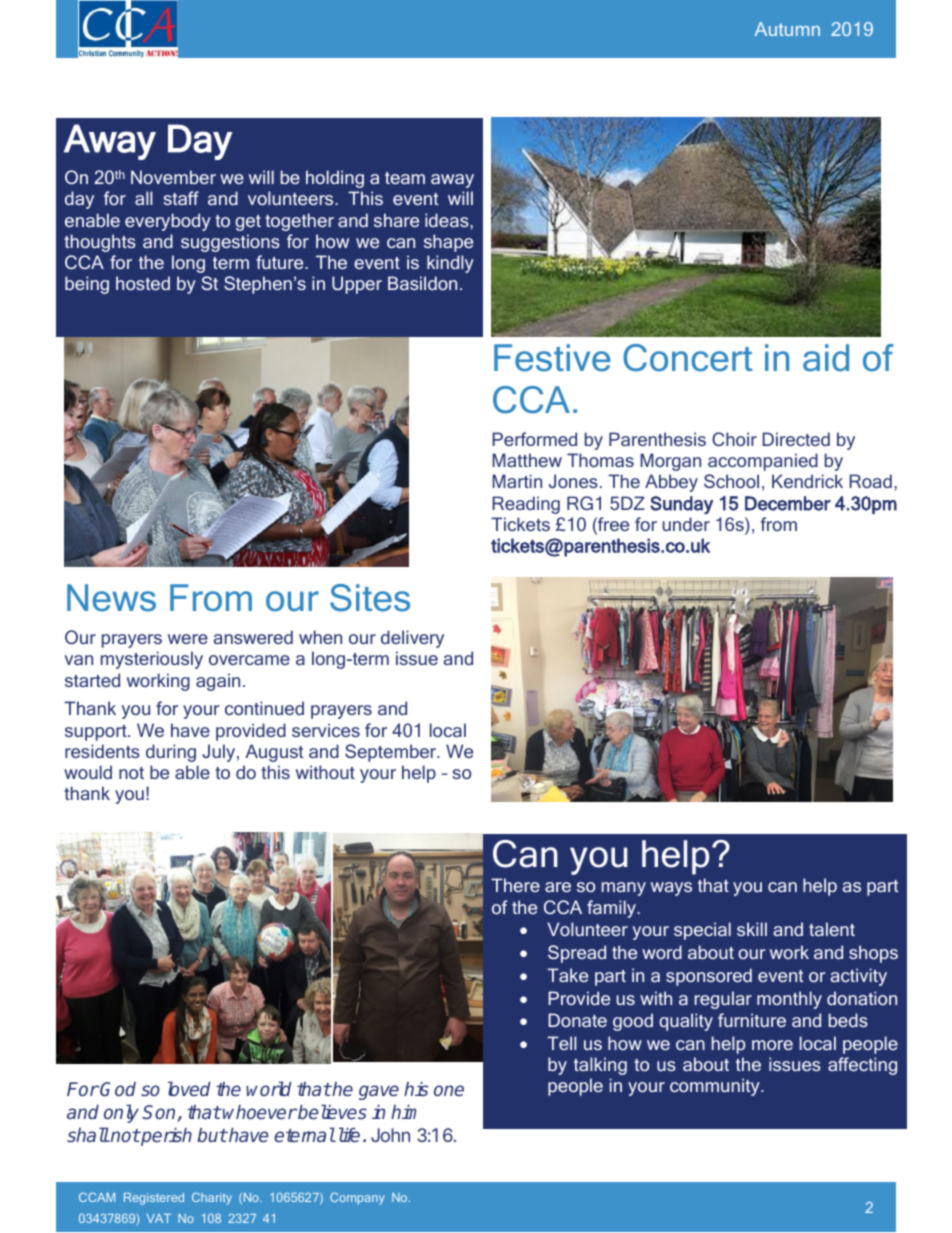 This screenshot has width=952, height=1233. Describe the element at coordinates (152, 660) in the screenshot. I see `mysteriously` at that location.
